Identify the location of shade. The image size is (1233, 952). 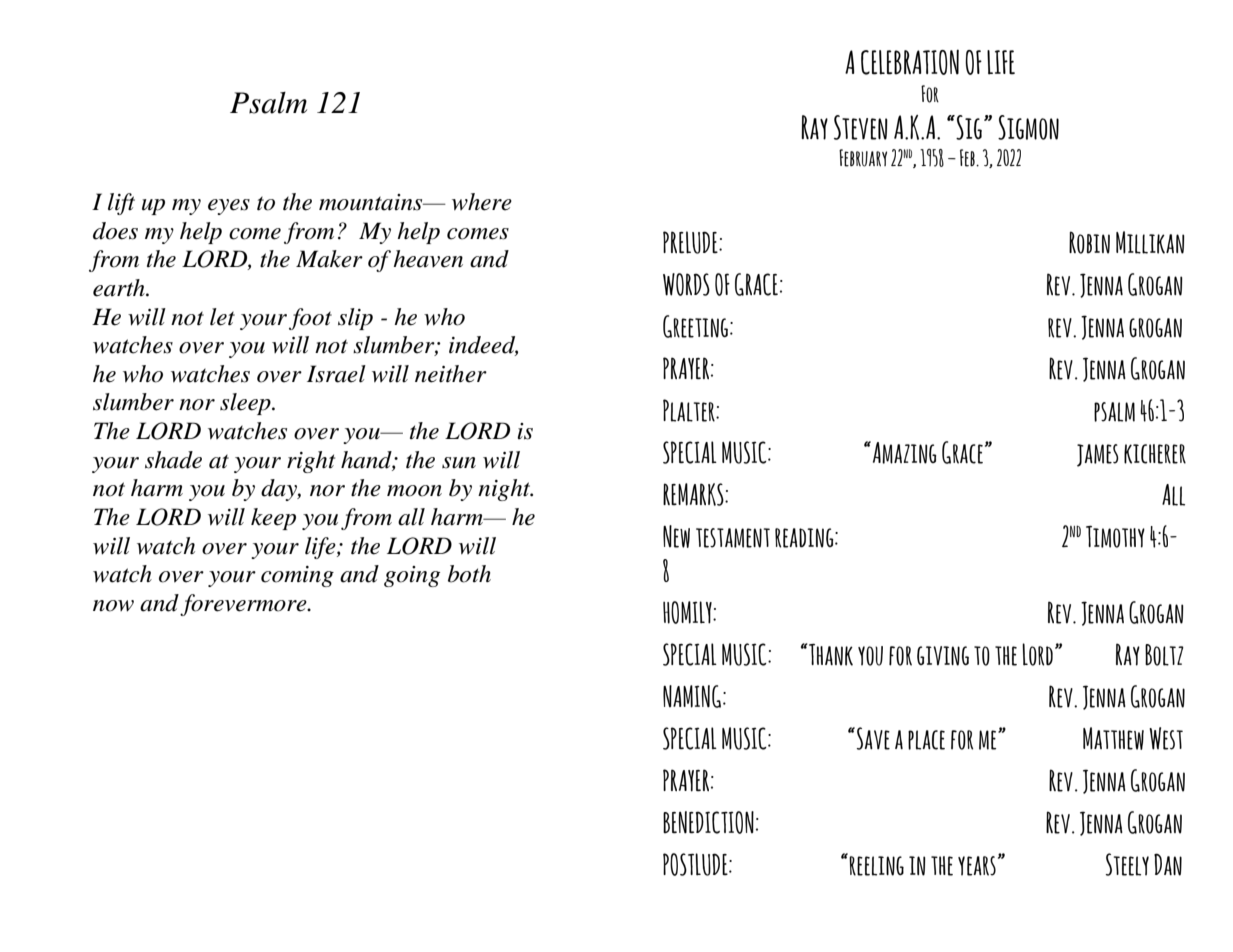
(173, 460).
